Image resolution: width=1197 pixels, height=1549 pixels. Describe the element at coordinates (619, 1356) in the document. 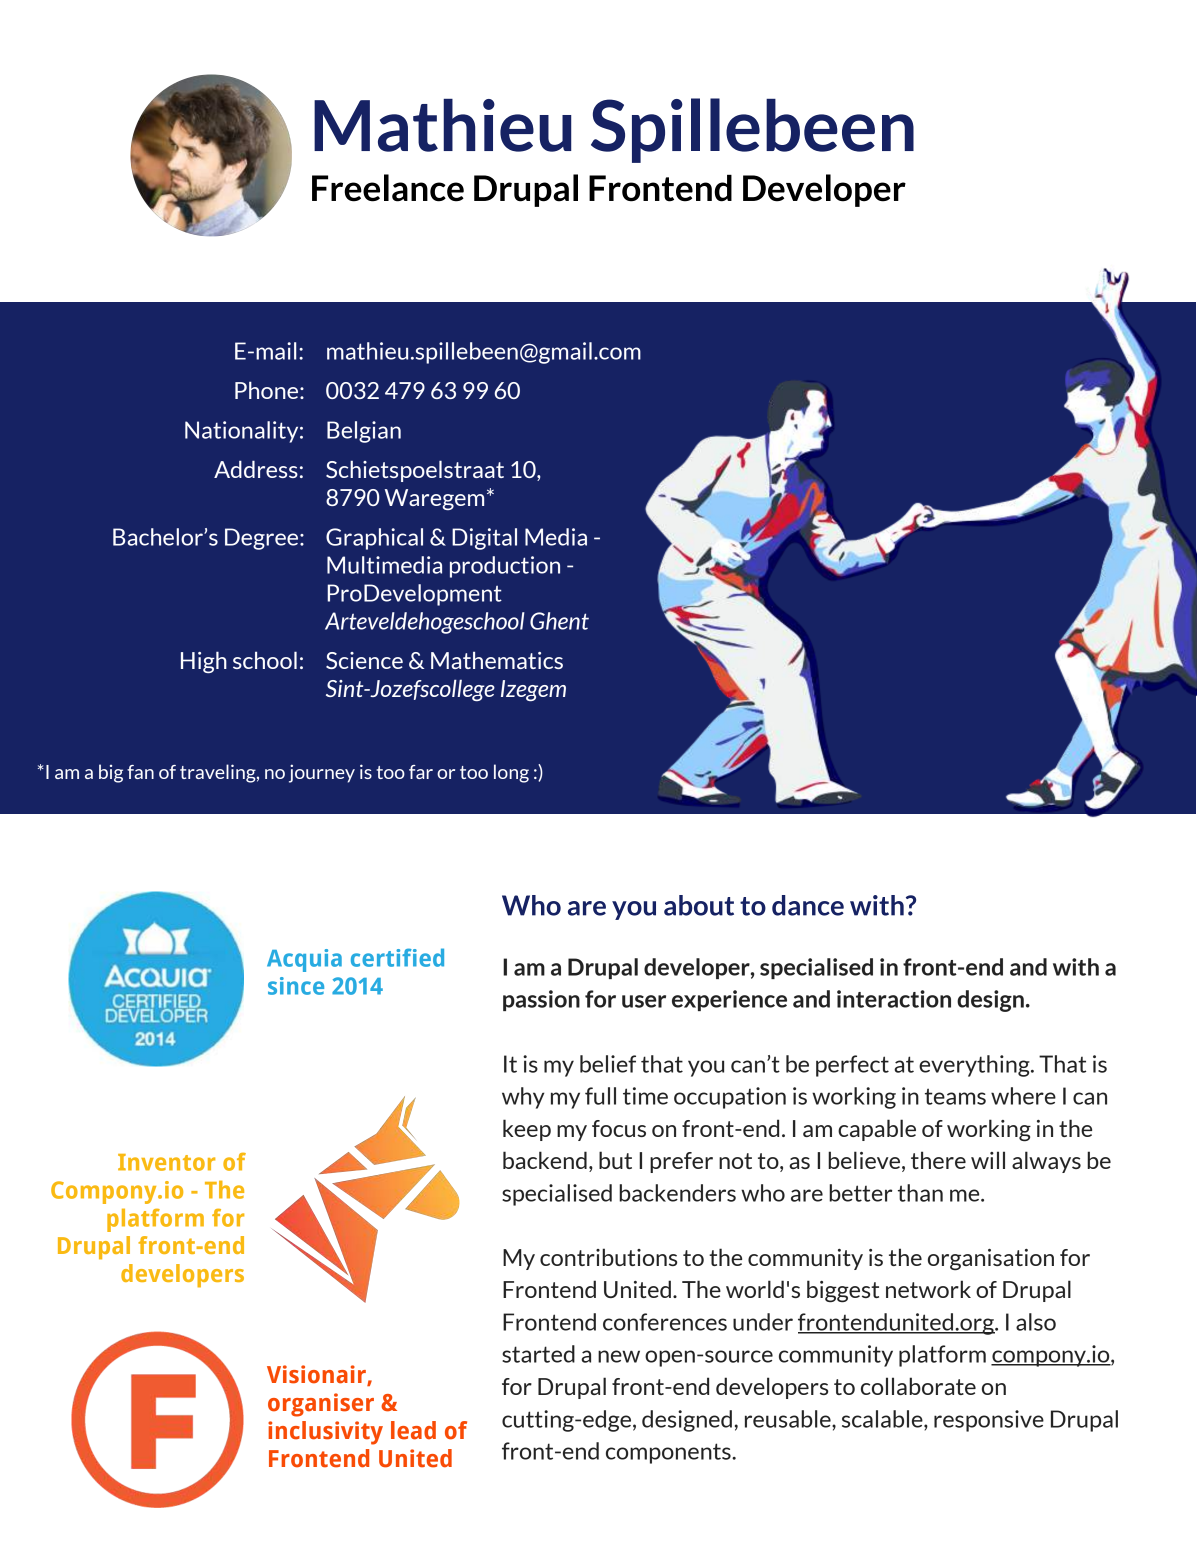

I see `new` at that location.
